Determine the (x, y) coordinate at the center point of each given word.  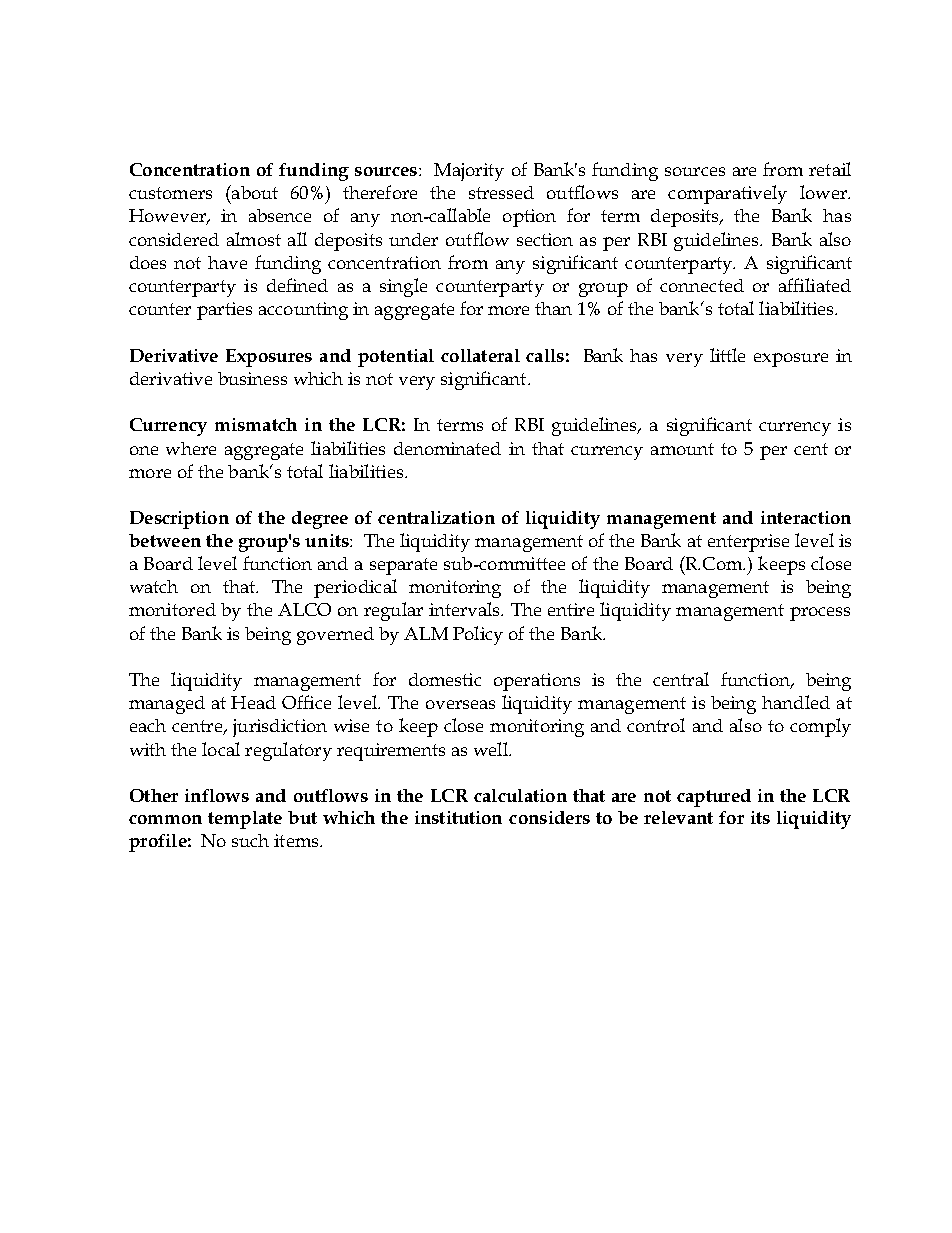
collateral (480, 355)
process (820, 614)
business (252, 378)
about (254, 192)
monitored (172, 609)
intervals (466, 609)
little (727, 355)
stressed (501, 192)
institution (458, 817)
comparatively (727, 194)
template (245, 820)
